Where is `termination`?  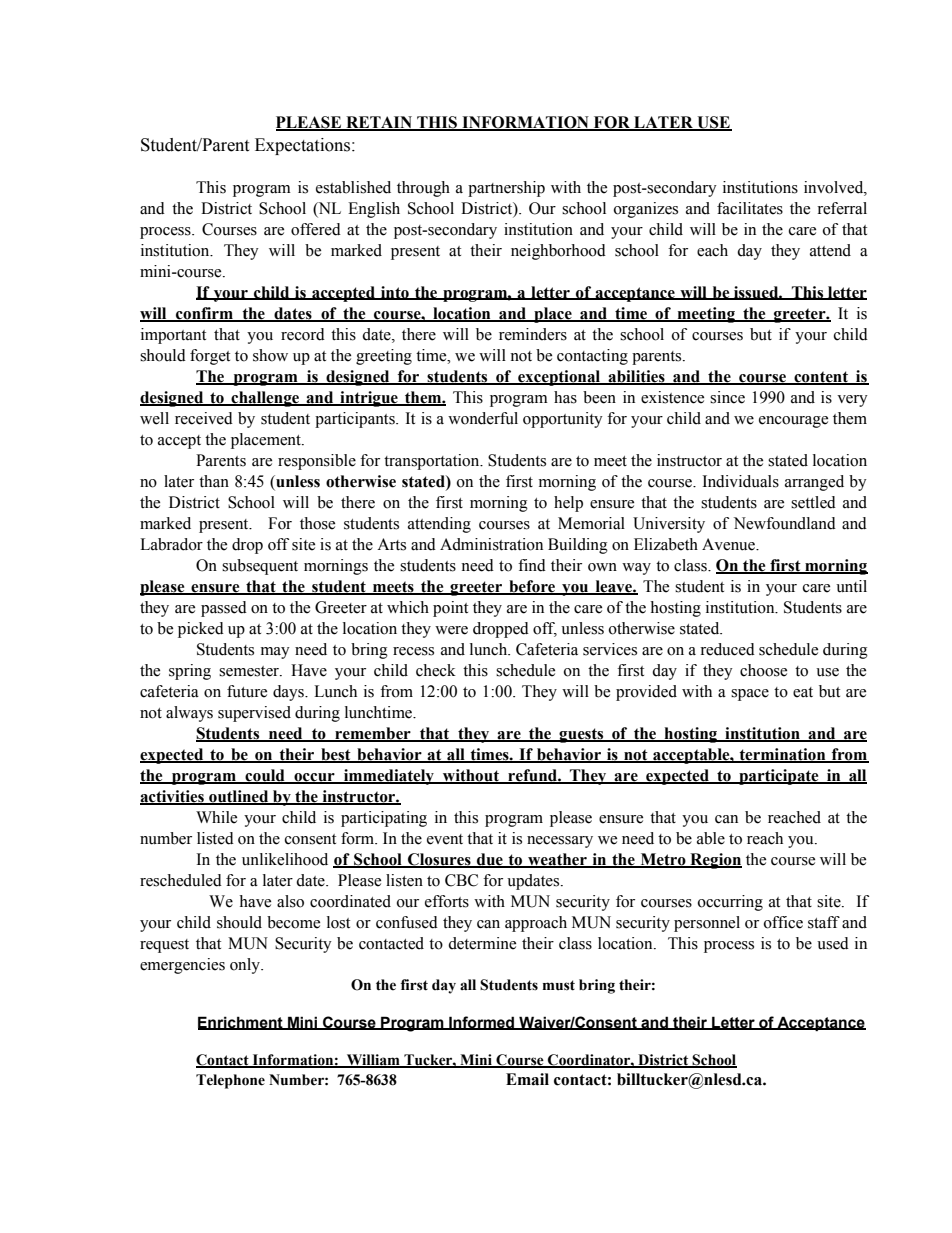
termination is located at coordinates (782, 755).
